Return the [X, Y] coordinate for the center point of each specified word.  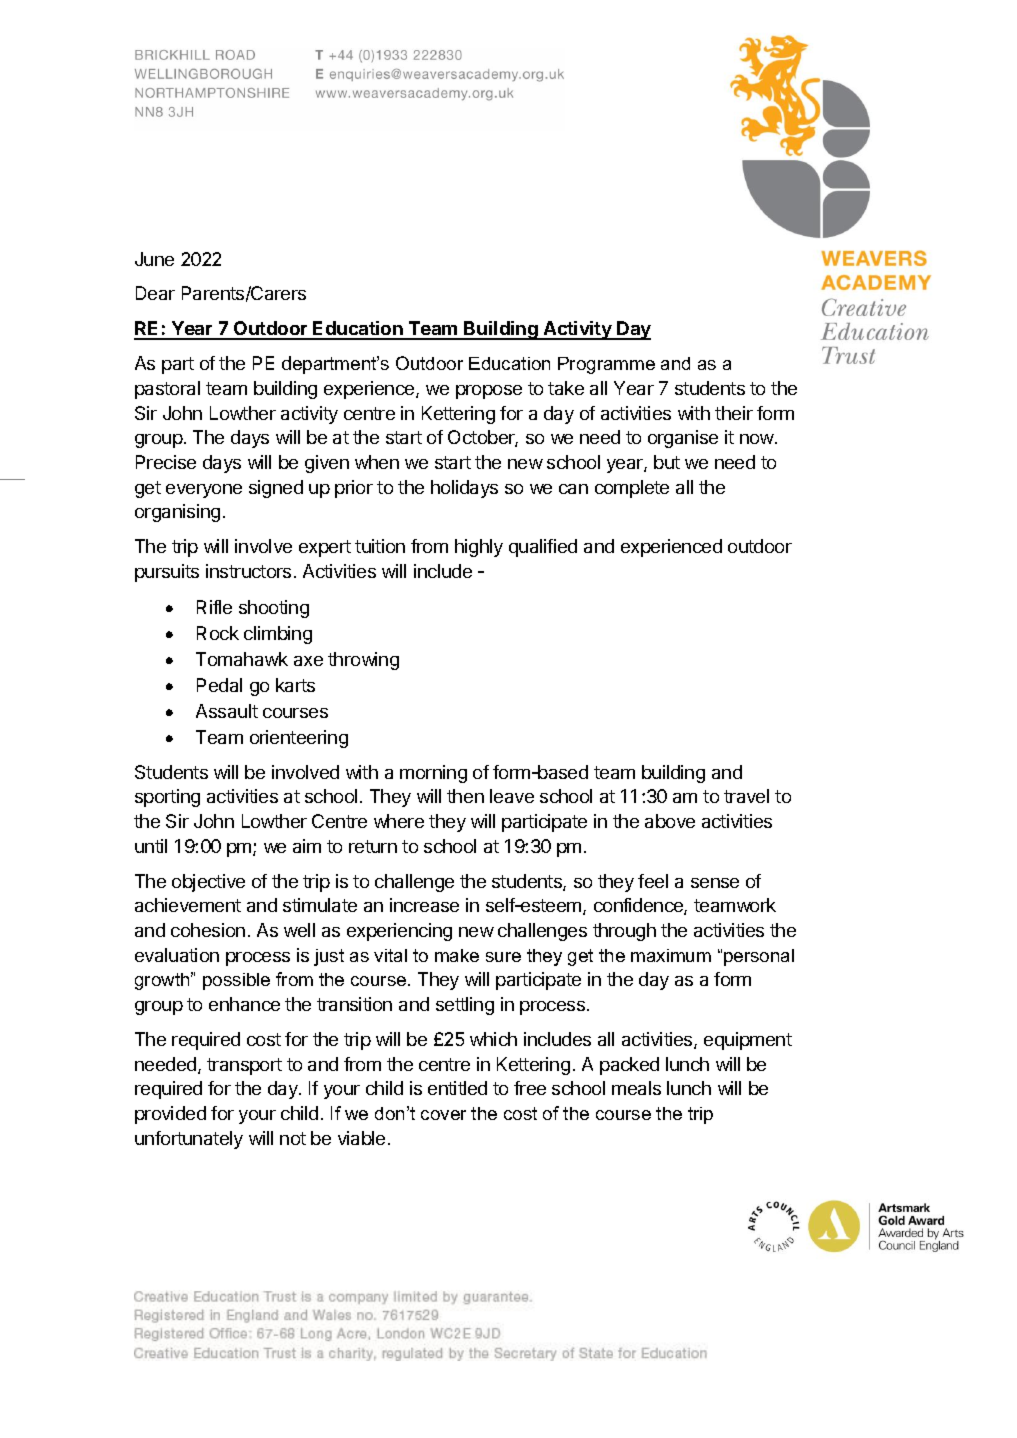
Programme [606, 365]
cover [443, 1115]
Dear [155, 293]
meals [636, 1088]
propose [489, 392]
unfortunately [189, 1140]
